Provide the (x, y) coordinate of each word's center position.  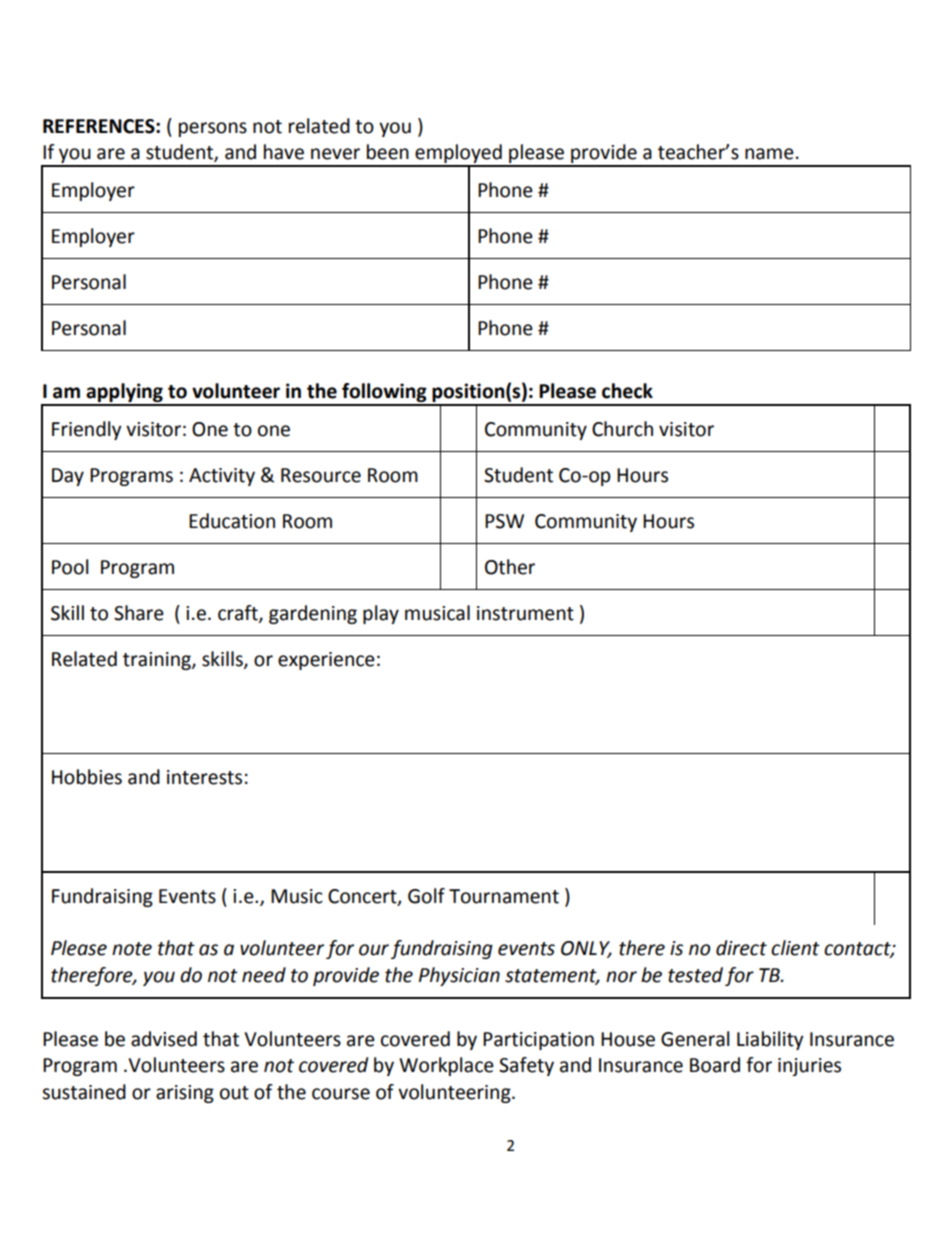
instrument (525, 613)
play (381, 614)
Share (139, 613)
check (627, 391)
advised (164, 1039)
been (388, 152)
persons (213, 129)
